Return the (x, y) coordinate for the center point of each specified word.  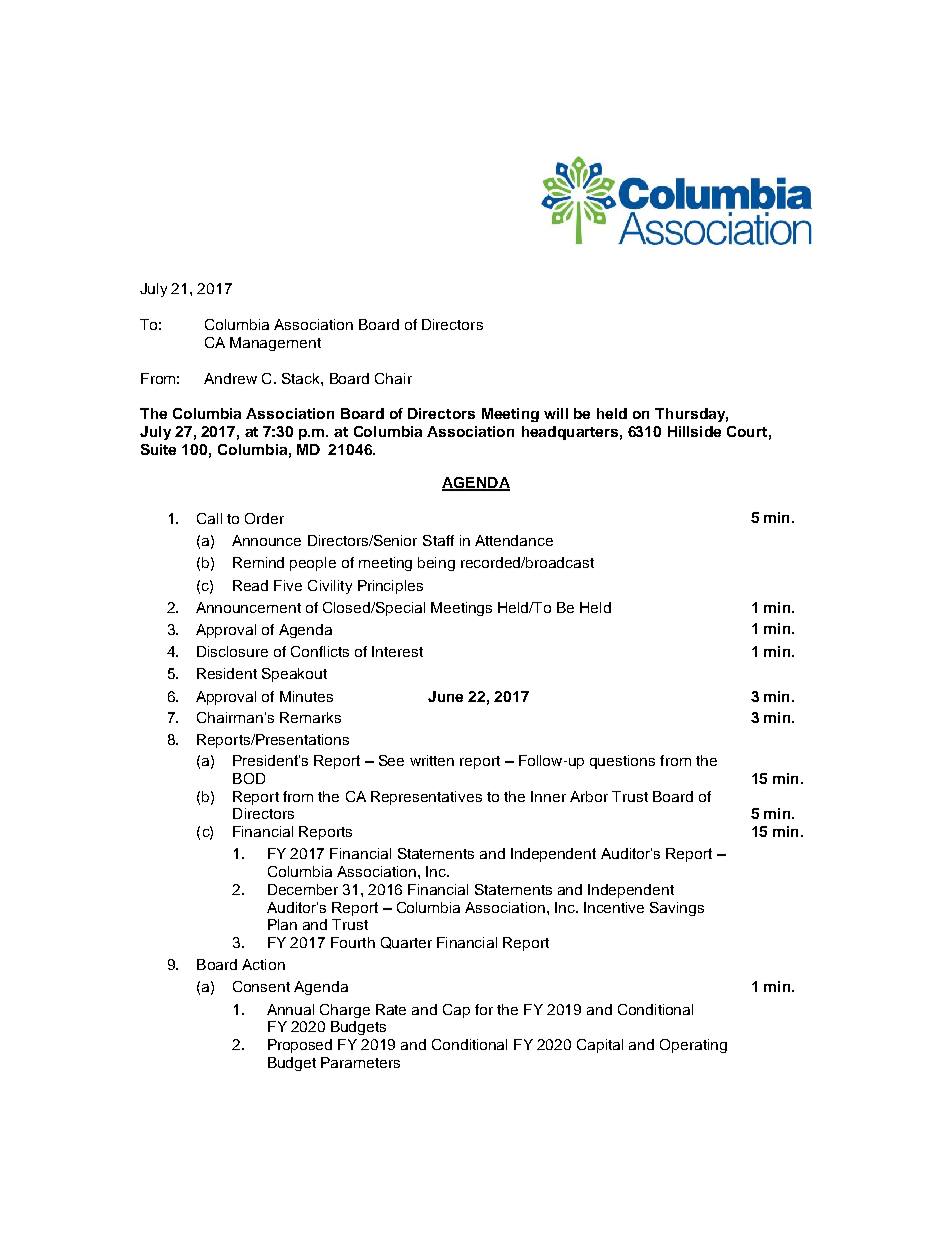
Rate (391, 1009)
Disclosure (232, 651)
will (556, 413)
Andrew (230, 378)
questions (622, 762)
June (445, 696)
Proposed (300, 1046)
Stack (302, 378)
